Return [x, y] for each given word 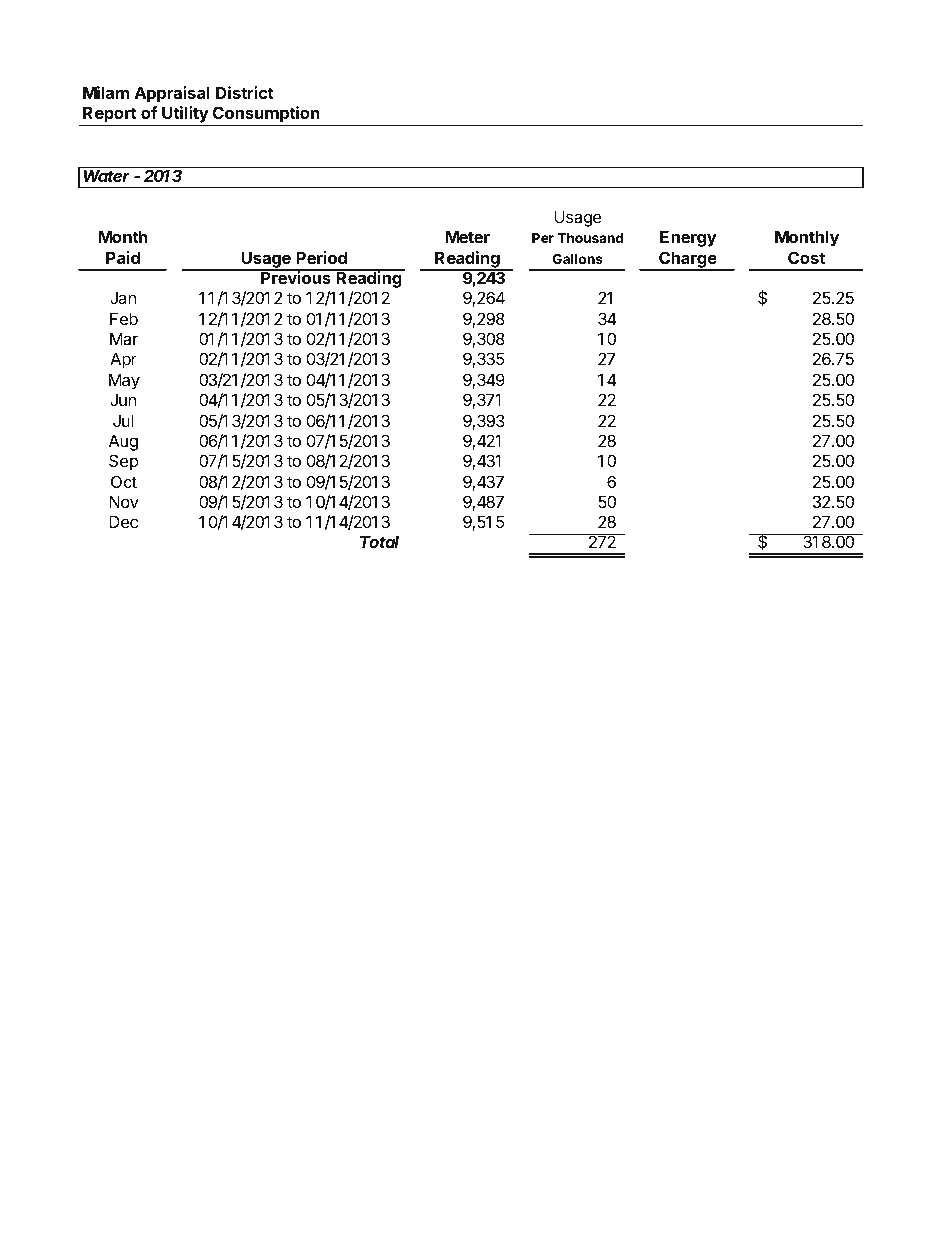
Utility [185, 116]
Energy [688, 238]
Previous [296, 277]
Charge [687, 260]
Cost [806, 257]
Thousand [590, 238]
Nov [124, 501]
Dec [123, 521]
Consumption [266, 116]
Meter [468, 236]
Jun [123, 399]
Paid [123, 257]
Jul [123, 420]
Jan [123, 297]
